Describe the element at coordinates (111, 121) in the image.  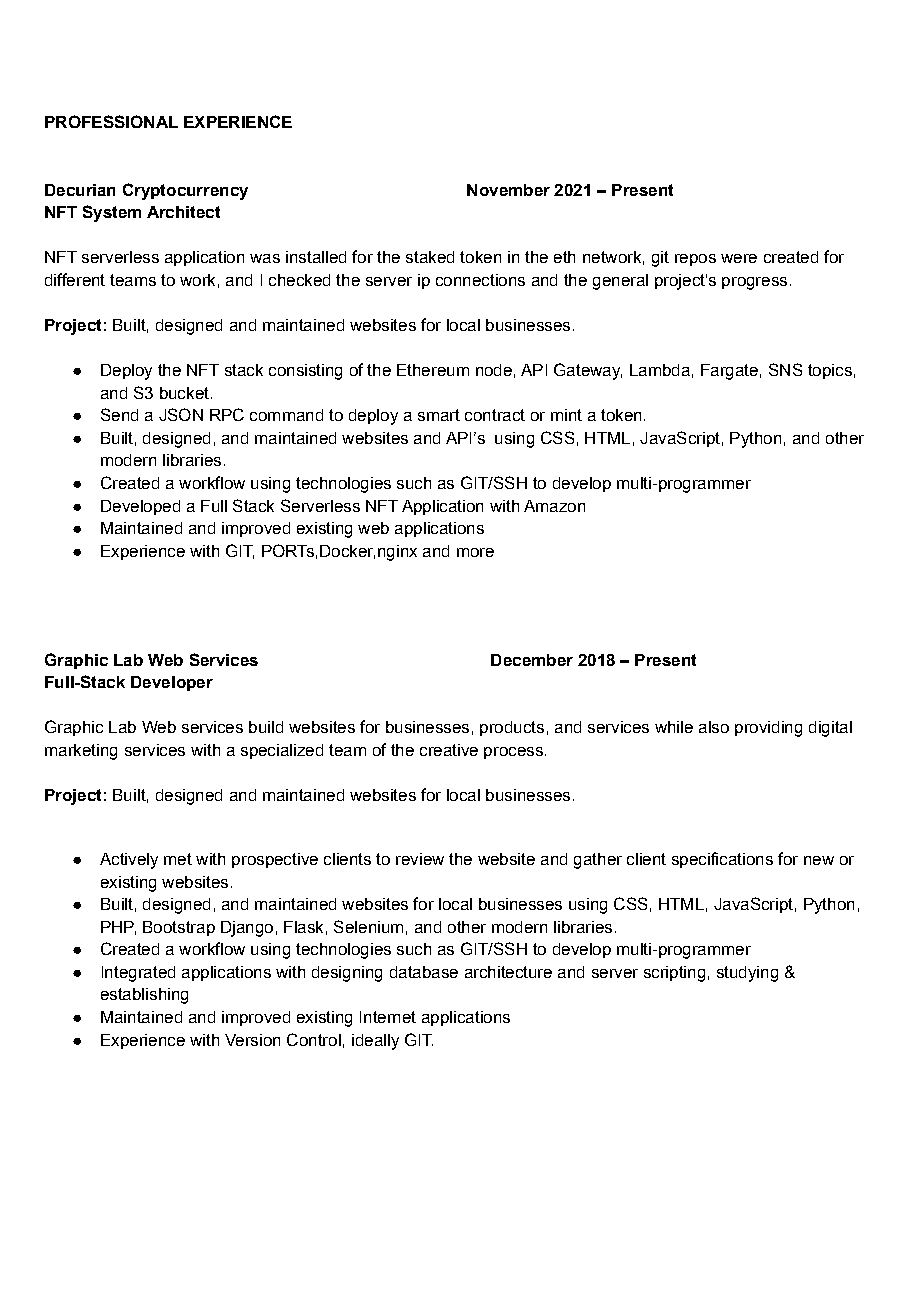
I see `PROFESSIONAL` at that location.
